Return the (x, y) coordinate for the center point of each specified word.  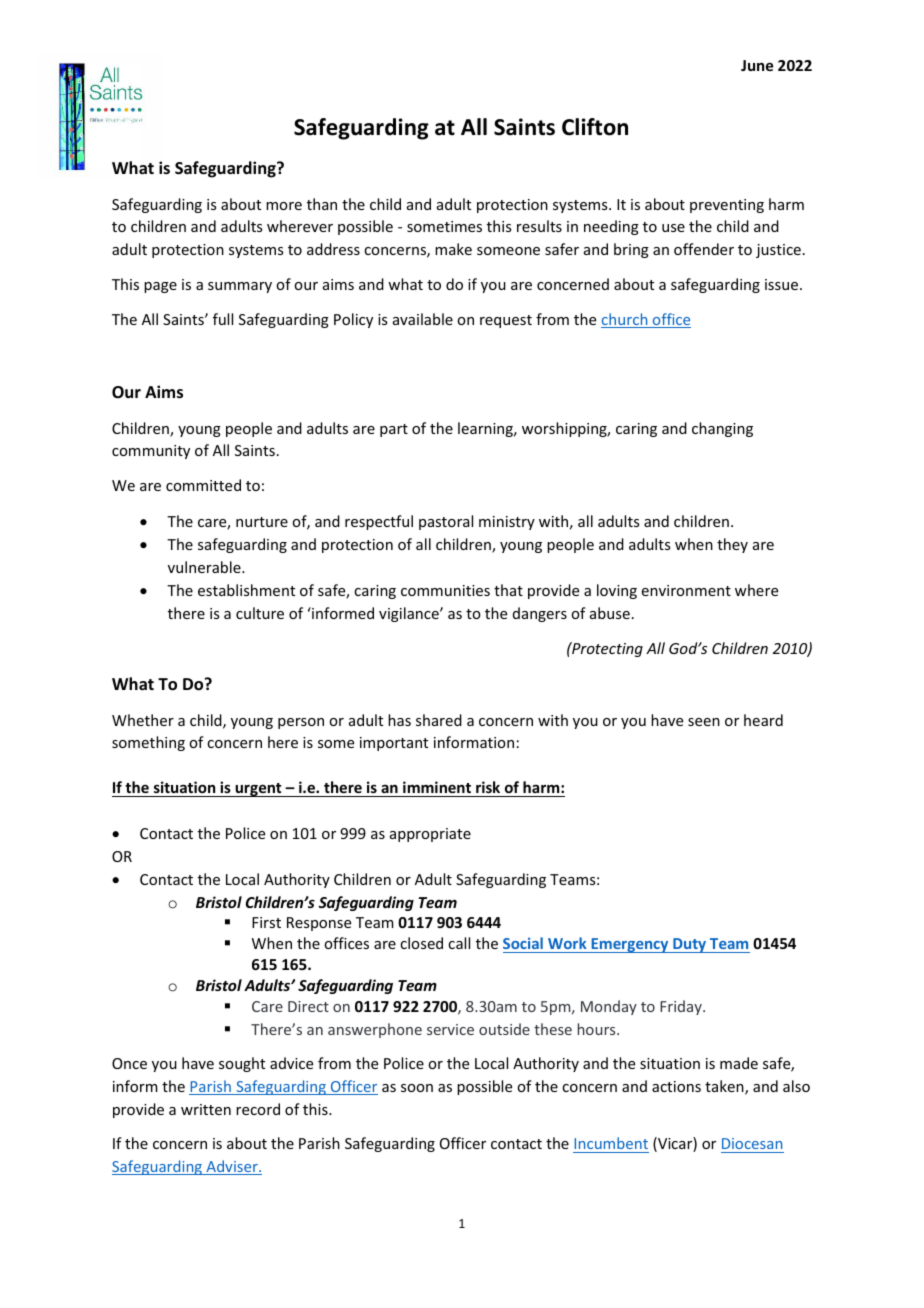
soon (417, 1088)
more (284, 206)
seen (704, 722)
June (757, 65)
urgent (259, 790)
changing (722, 429)
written (206, 1109)
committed (203, 485)
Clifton (595, 127)
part (394, 430)
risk (488, 787)
